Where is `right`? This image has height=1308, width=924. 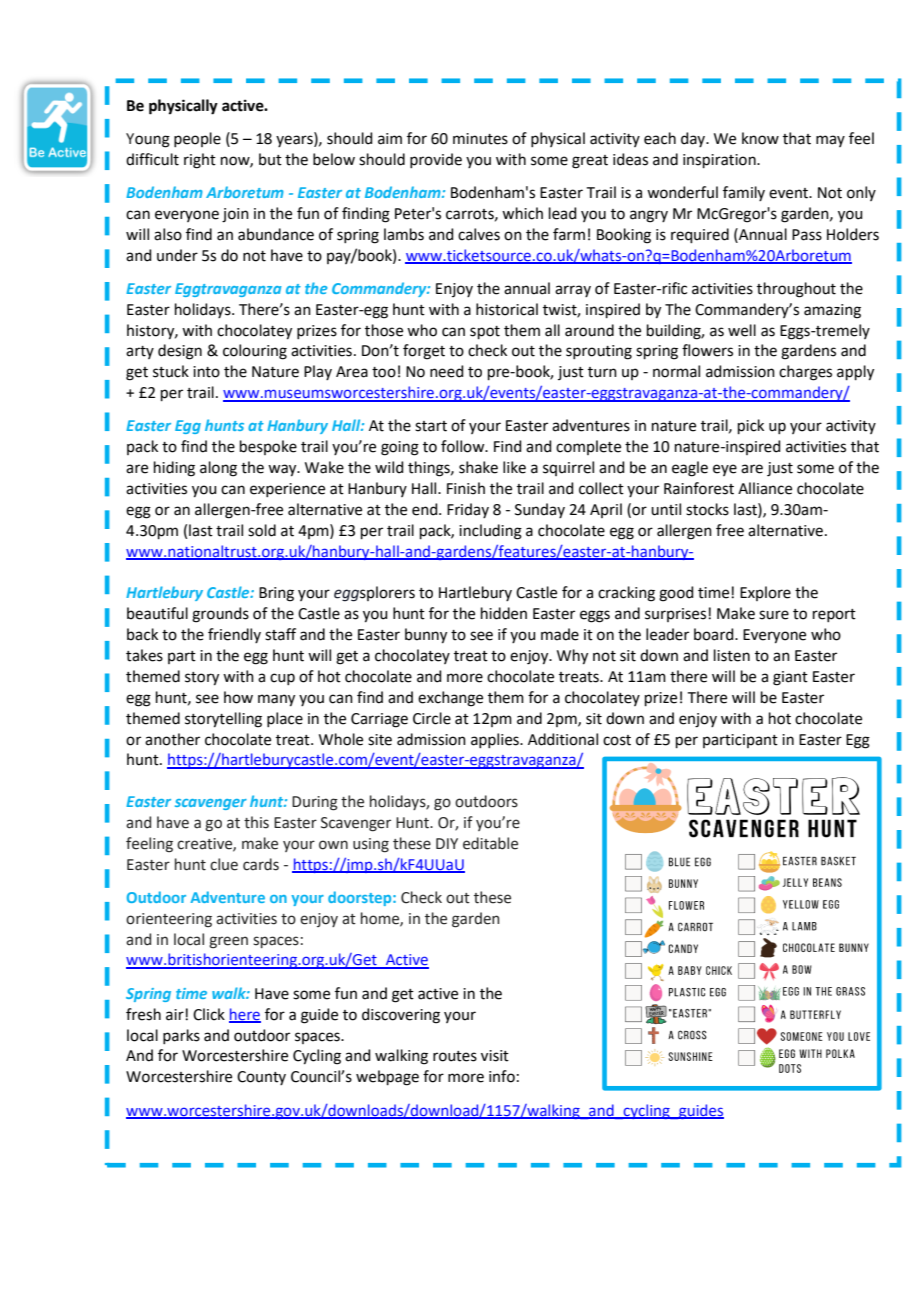 right is located at coordinates (200, 161).
